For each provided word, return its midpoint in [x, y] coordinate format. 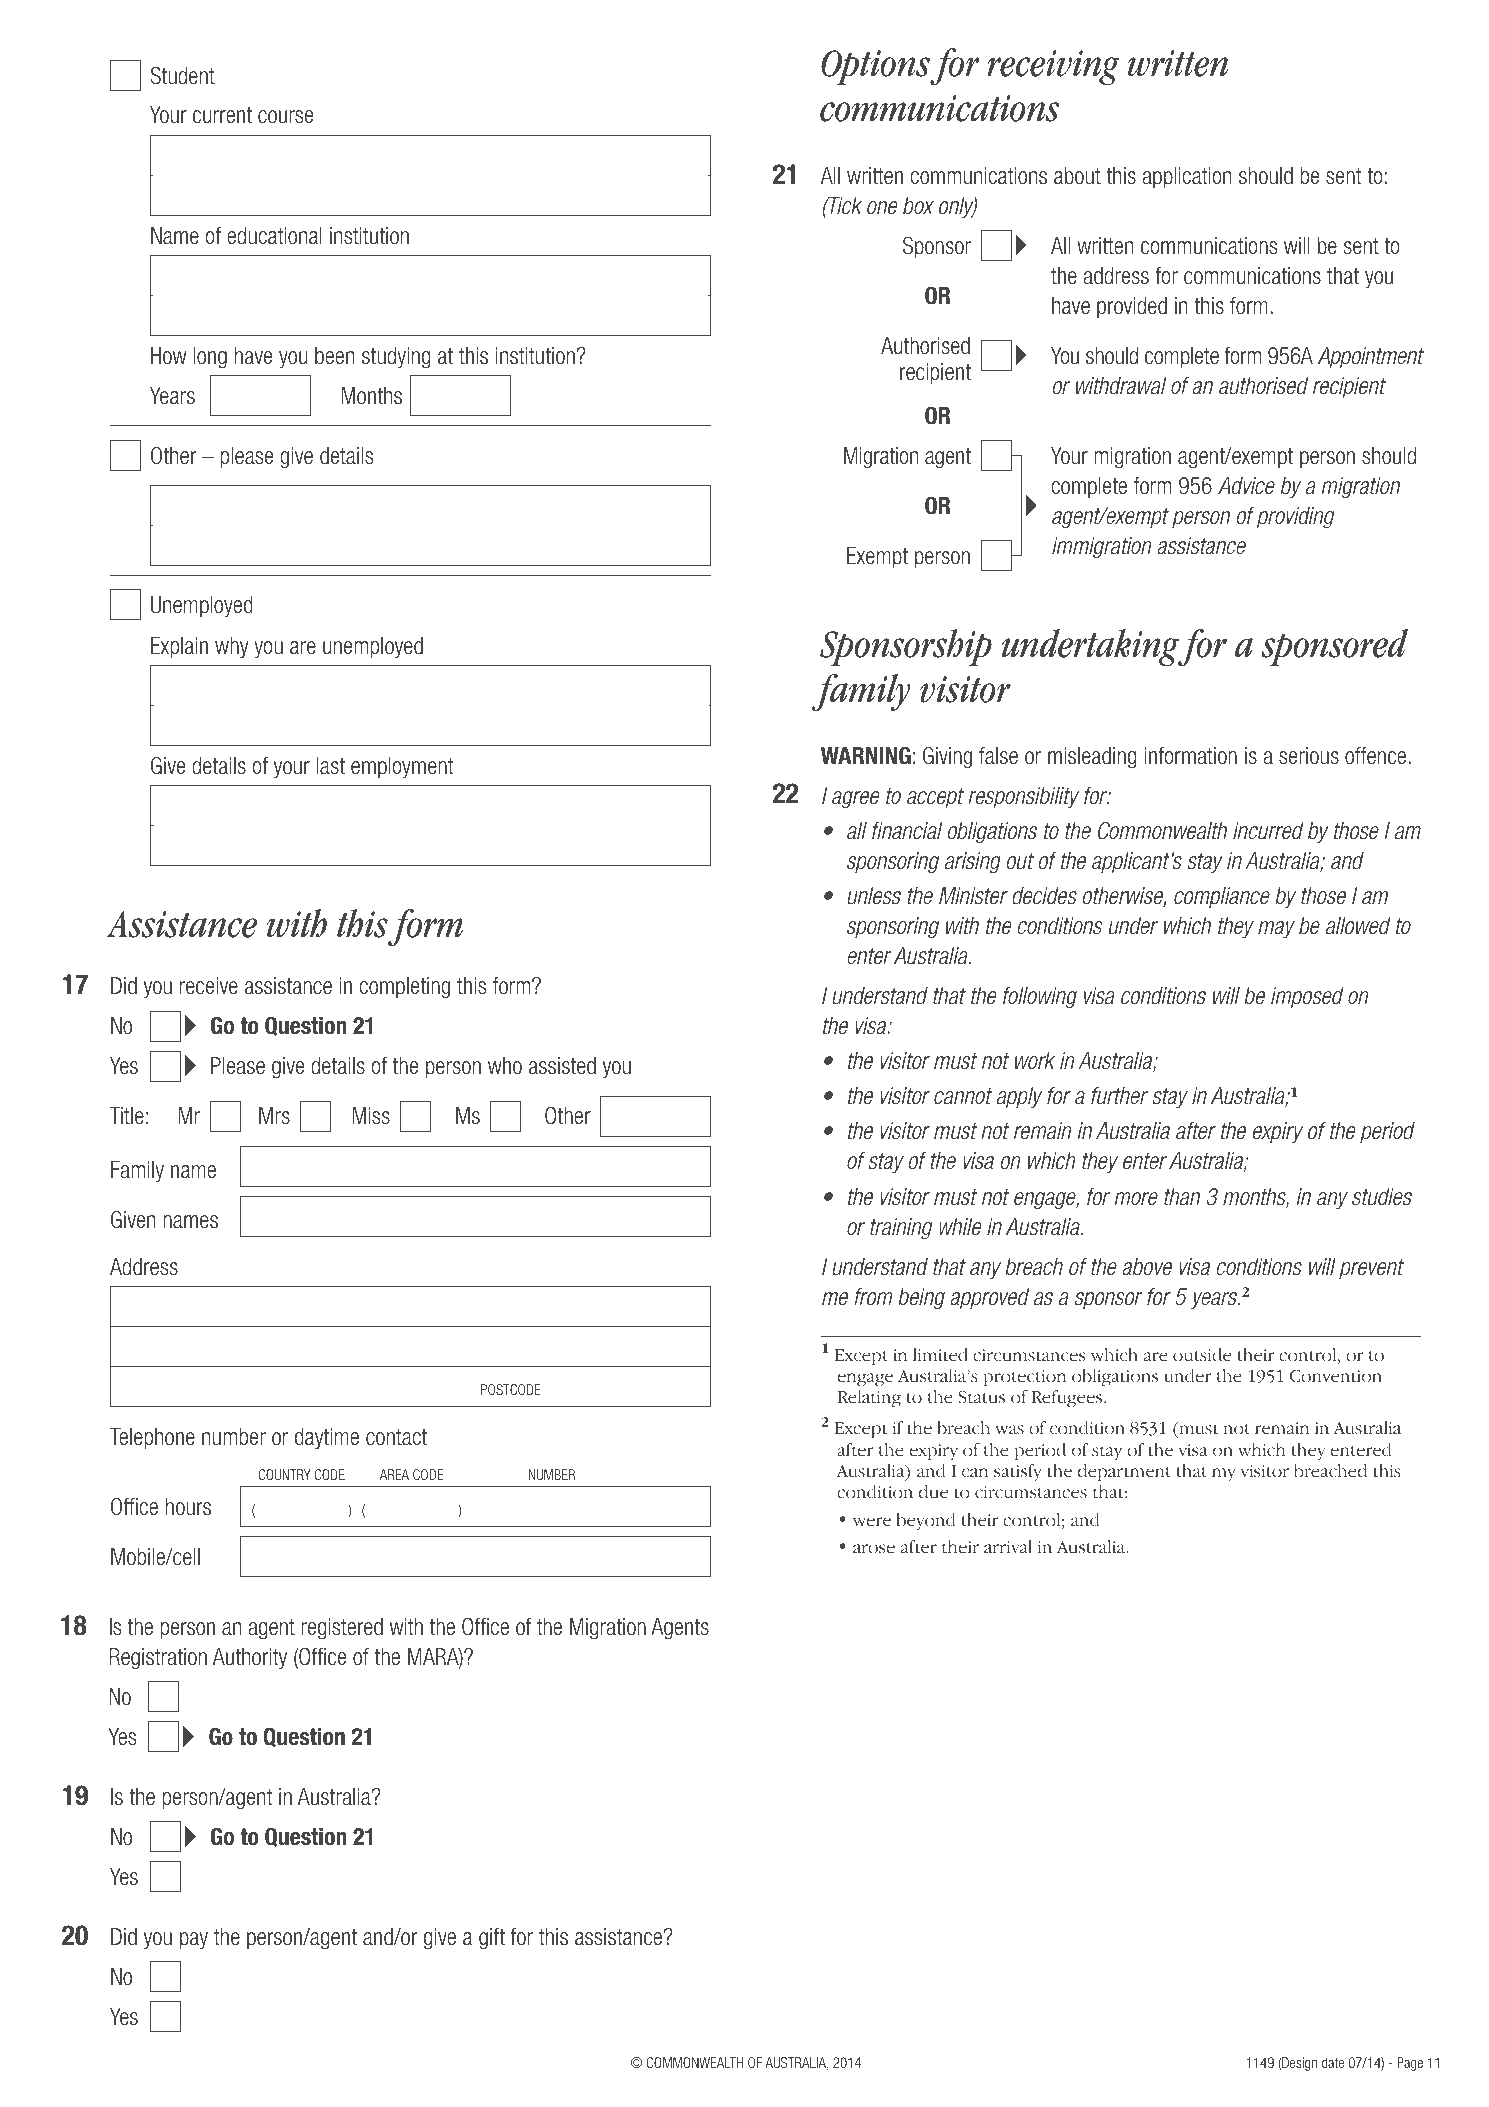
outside [1202, 1355]
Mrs [274, 1116]
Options [876, 67]
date [1333, 2062]
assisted [562, 1066]
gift [492, 1939]
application [1186, 177]
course [285, 117]
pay [194, 1940]
